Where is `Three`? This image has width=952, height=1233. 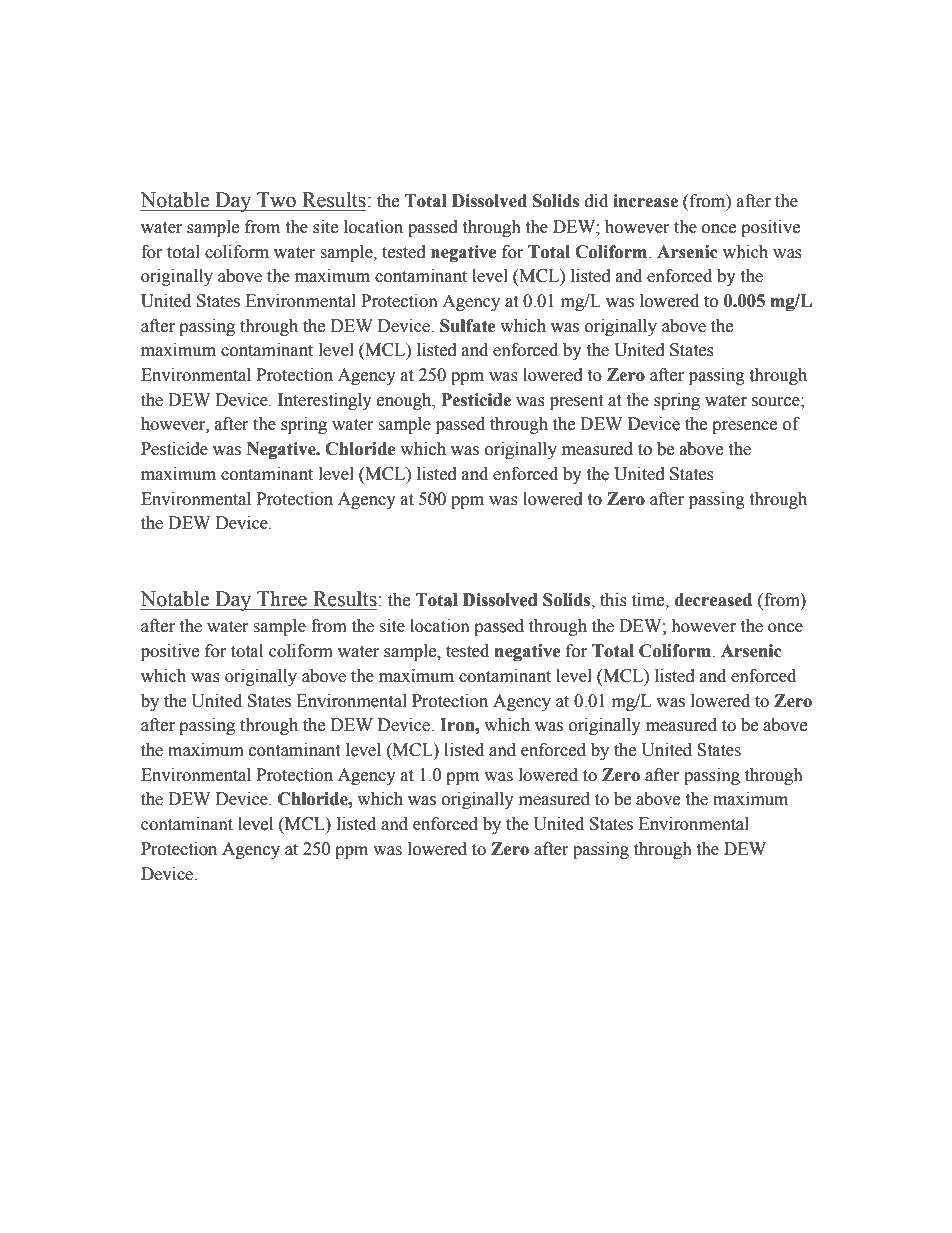 Three is located at coordinates (282, 599).
